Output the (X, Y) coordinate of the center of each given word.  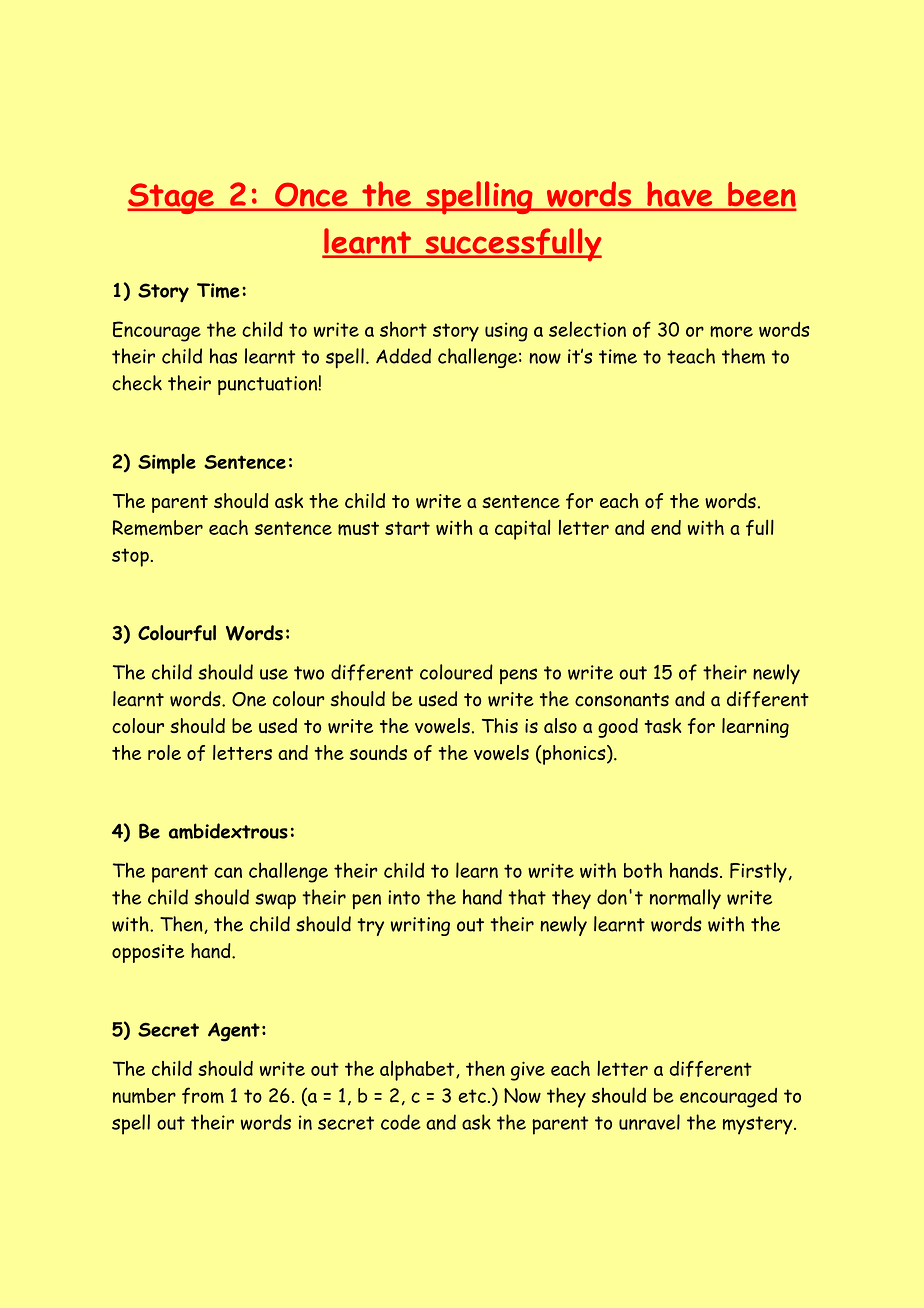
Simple (167, 464)
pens (518, 676)
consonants (622, 700)
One (249, 699)
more (731, 332)
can (228, 872)
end (666, 527)
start (407, 528)
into (404, 897)
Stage (171, 198)
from (203, 1095)
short (403, 329)
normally (685, 899)
